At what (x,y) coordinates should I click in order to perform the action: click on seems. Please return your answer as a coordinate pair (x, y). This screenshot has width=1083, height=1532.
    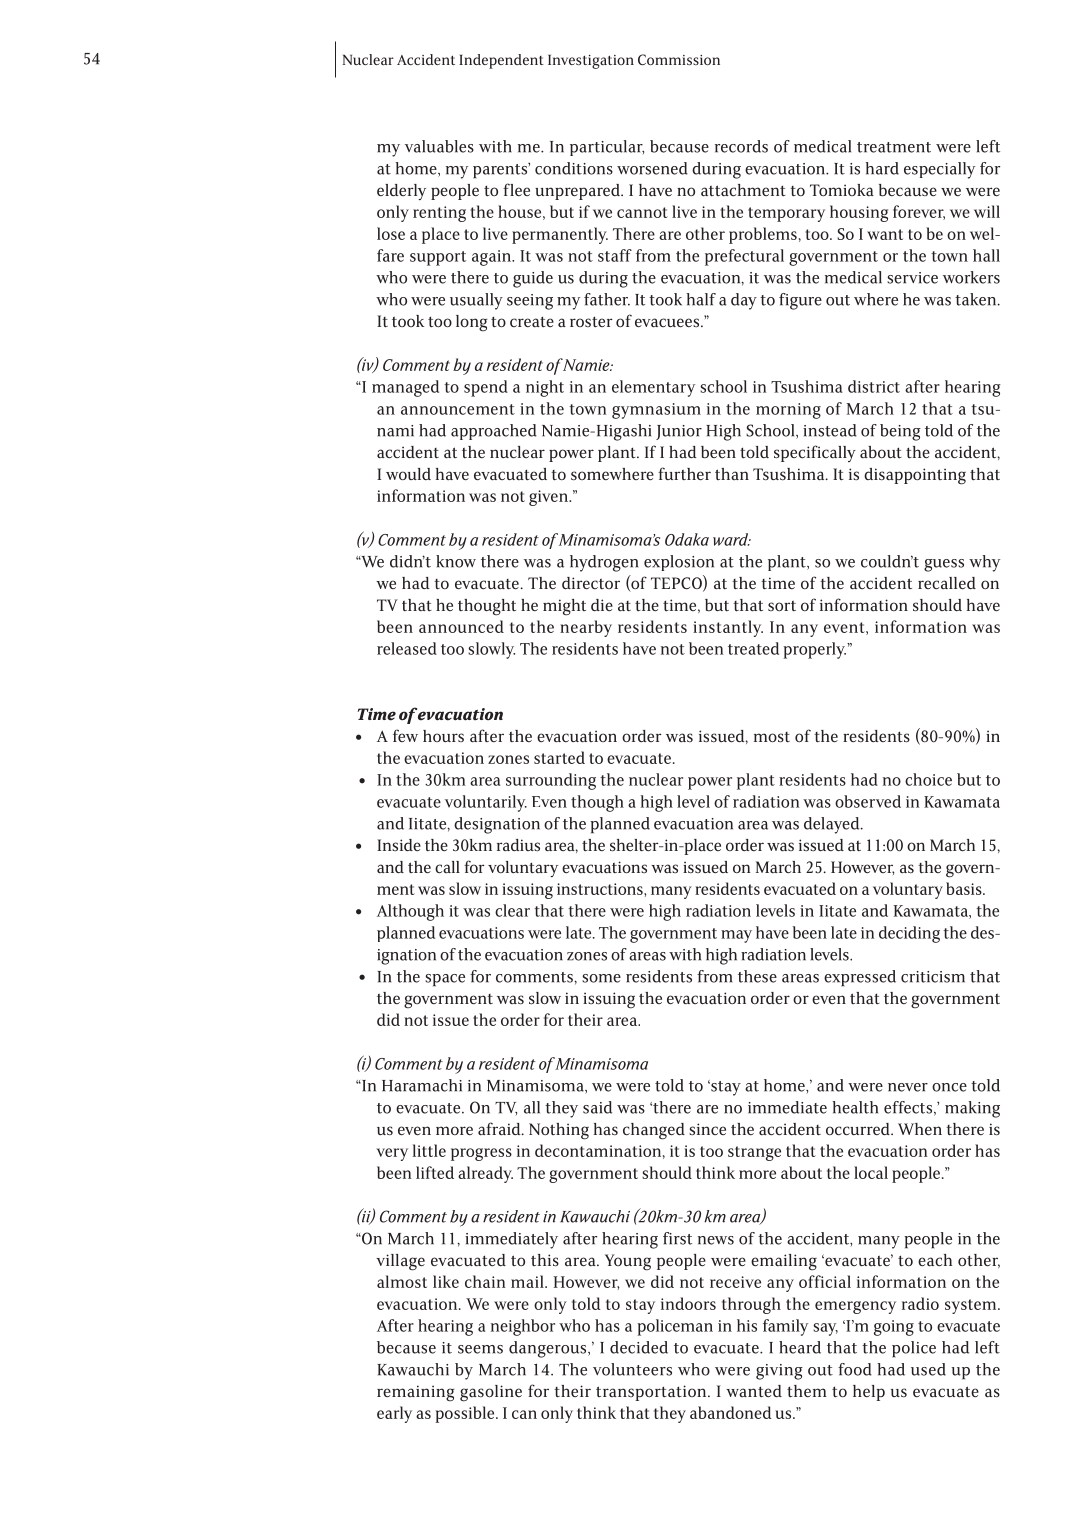
    Looking at the image, I should click on (480, 1349).
